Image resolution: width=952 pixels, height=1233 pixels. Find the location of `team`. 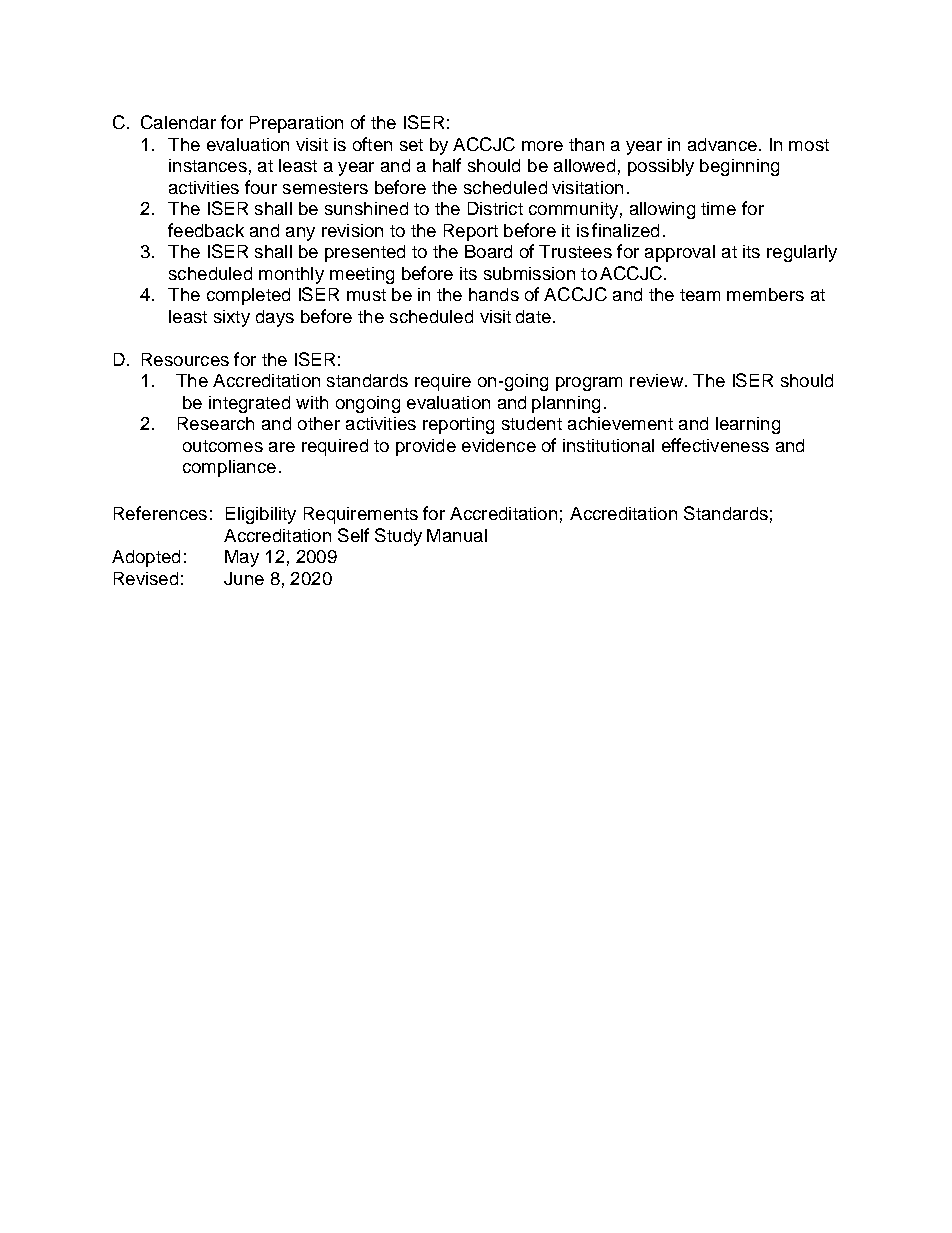

team is located at coordinates (700, 295).
